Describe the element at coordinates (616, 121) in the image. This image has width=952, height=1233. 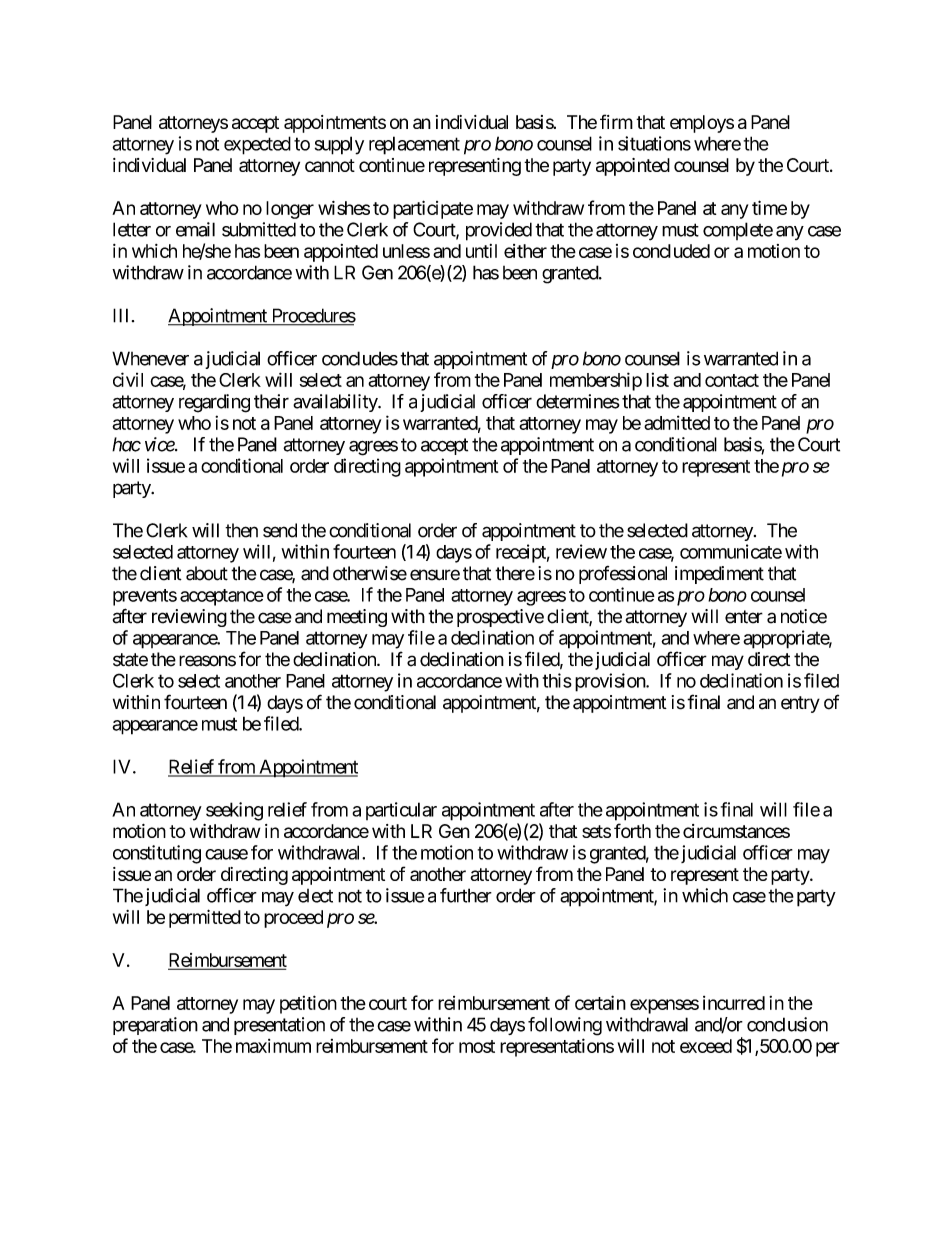
I see `firm` at that location.
